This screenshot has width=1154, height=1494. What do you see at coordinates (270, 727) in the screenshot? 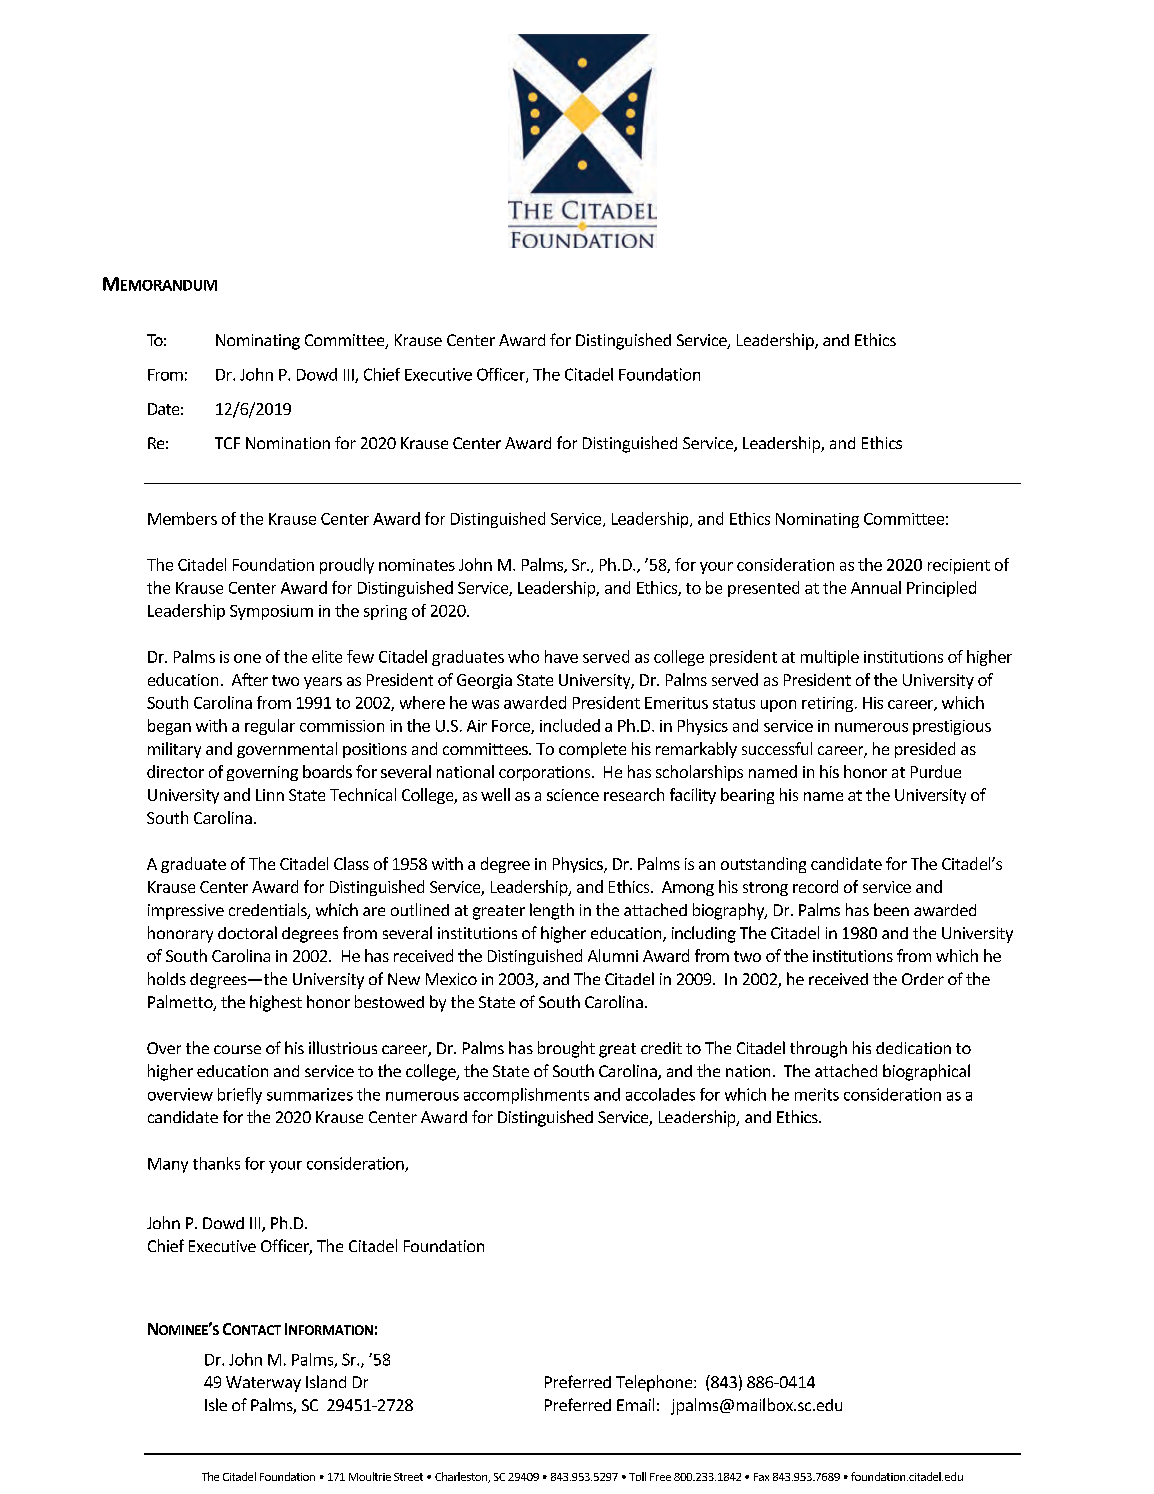
I see `regular` at bounding box center [270, 727].
